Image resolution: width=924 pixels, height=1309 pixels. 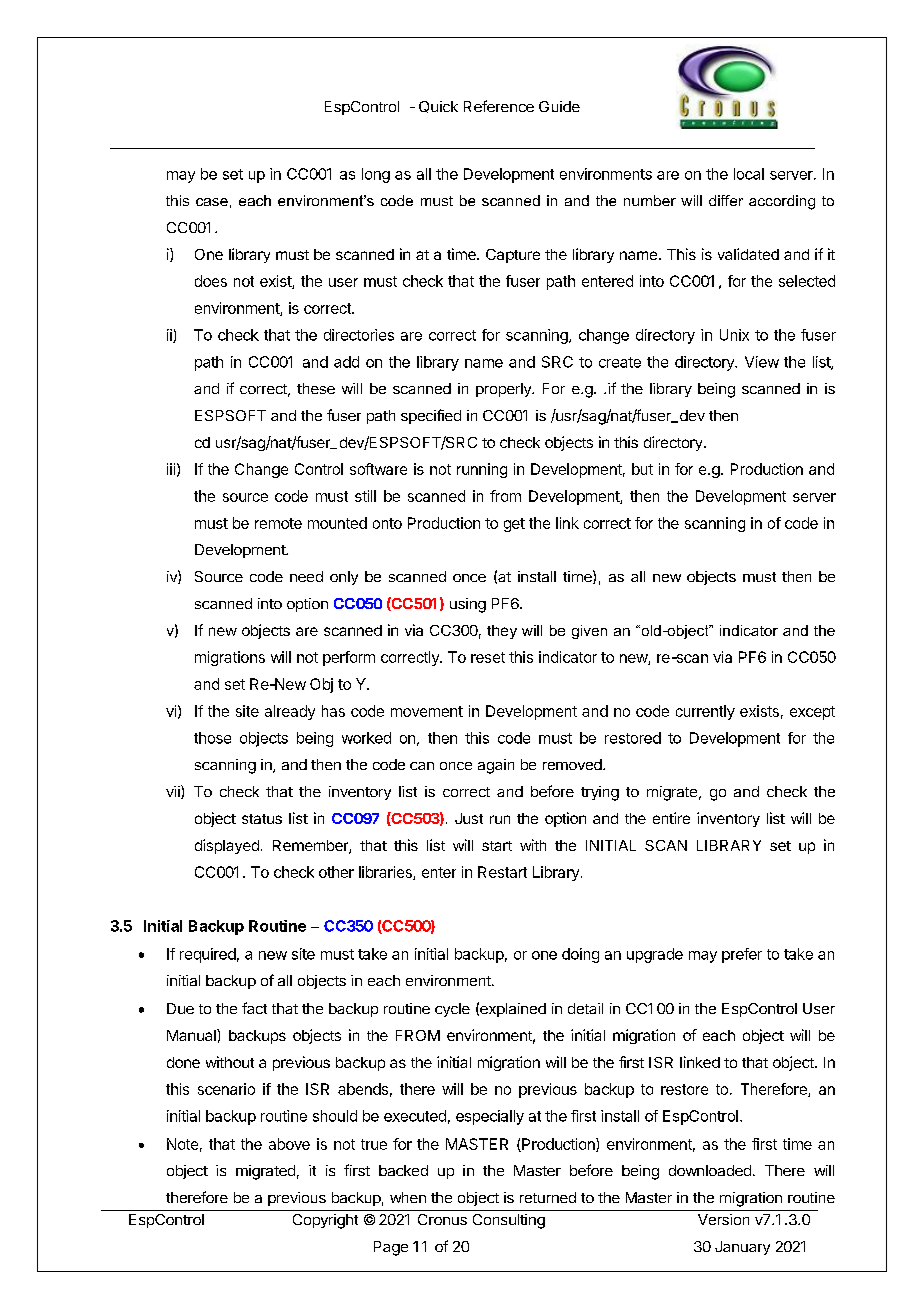 What do you see at coordinates (671, 818) in the document?
I see `entire` at bounding box center [671, 818].
